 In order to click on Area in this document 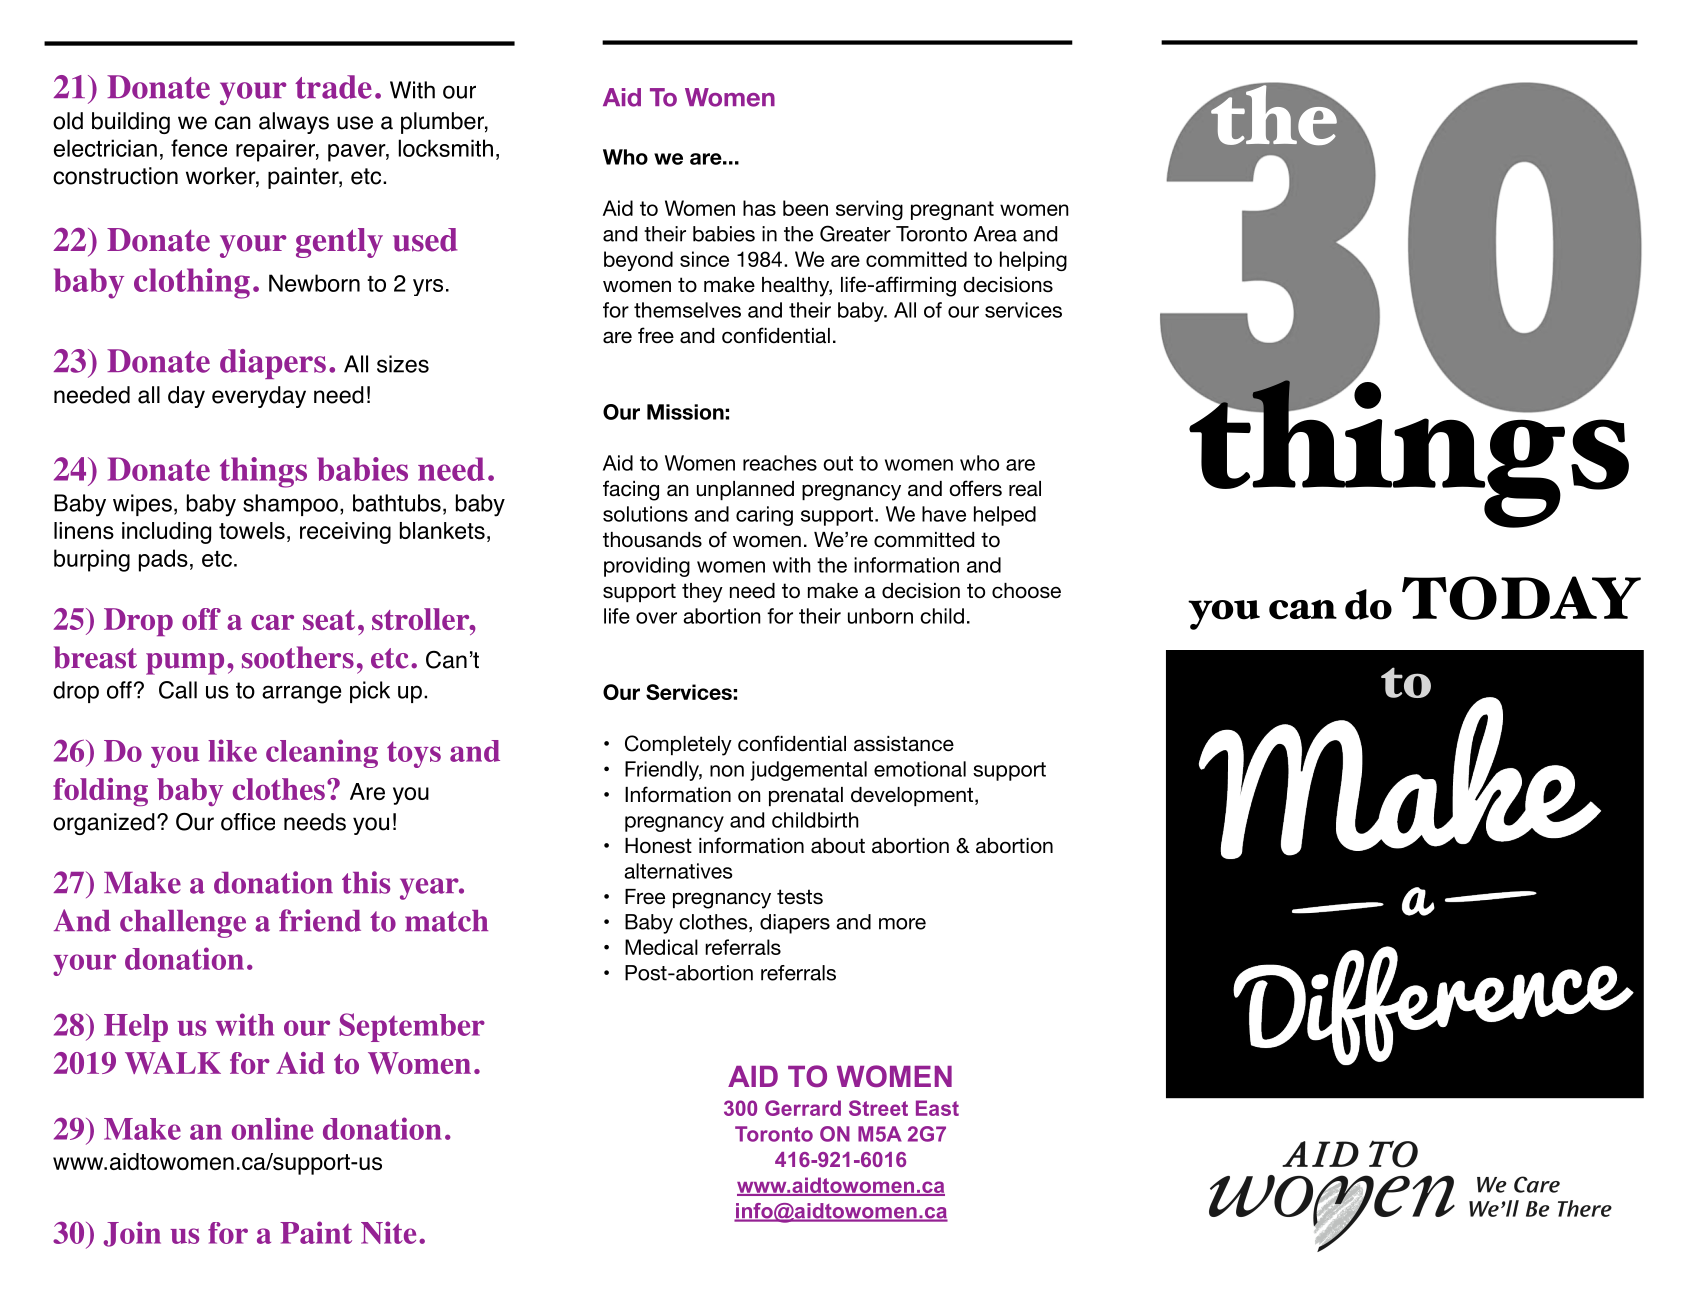, I will do `click(995, 234)`.
